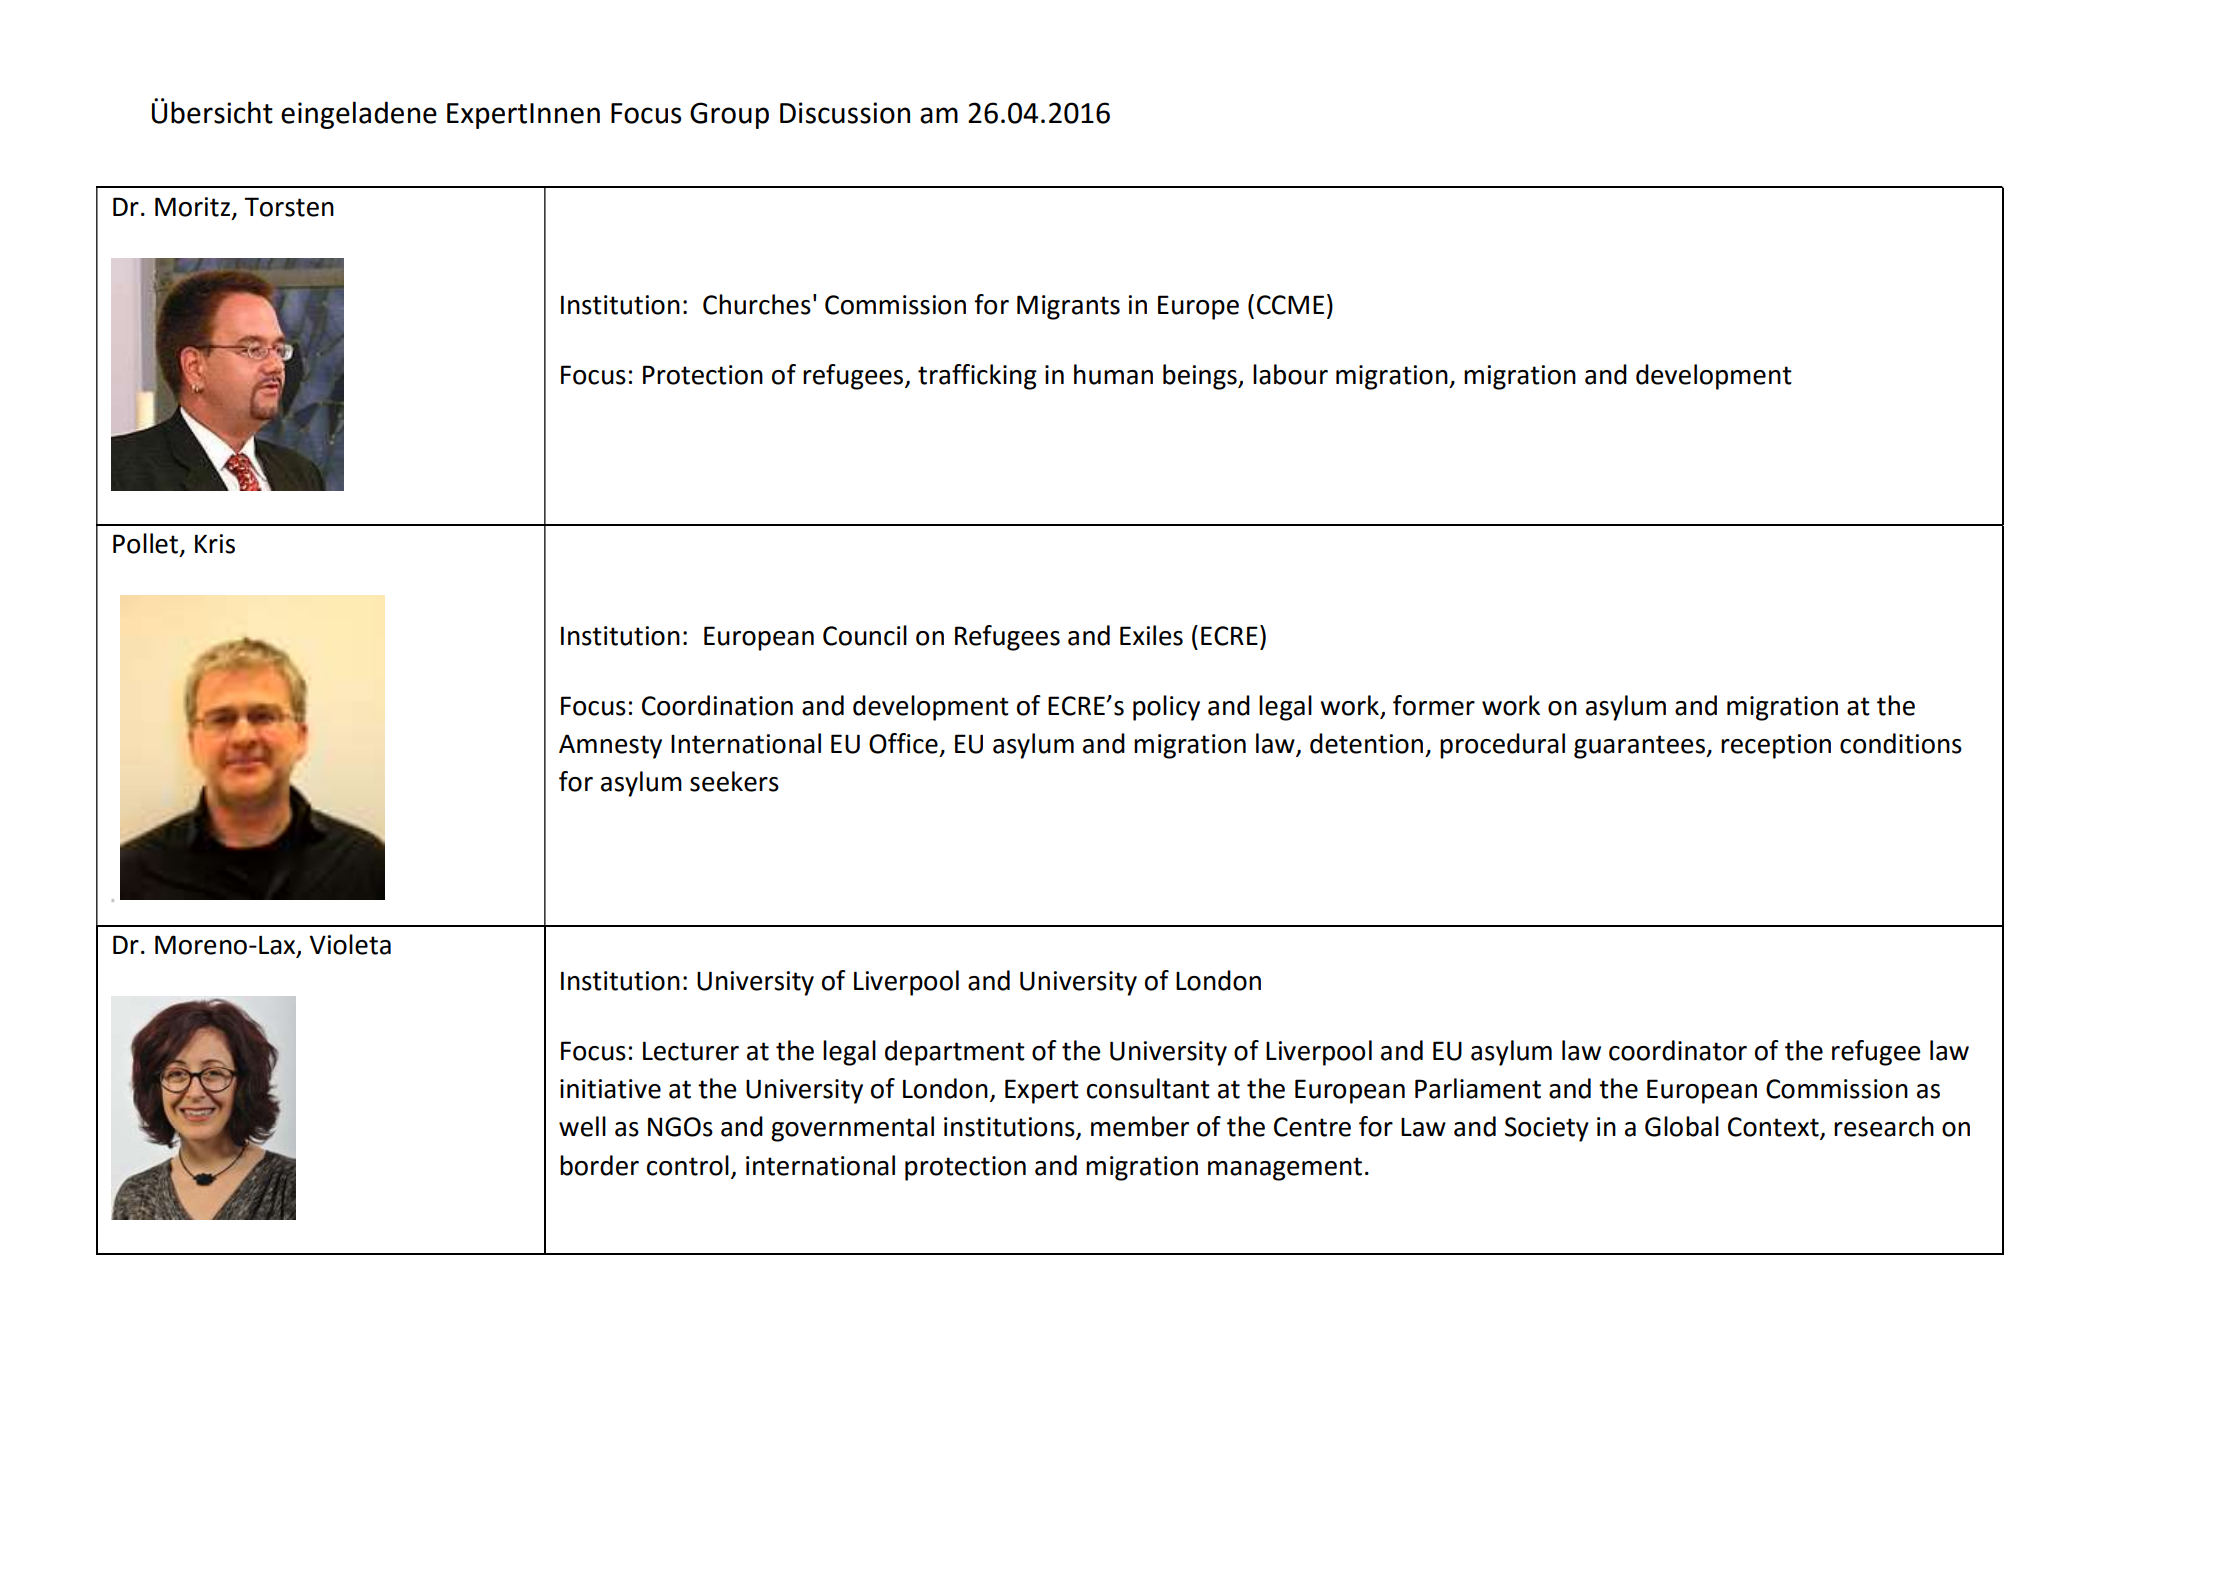  I want to click on Torsten, so click(289, 207).
